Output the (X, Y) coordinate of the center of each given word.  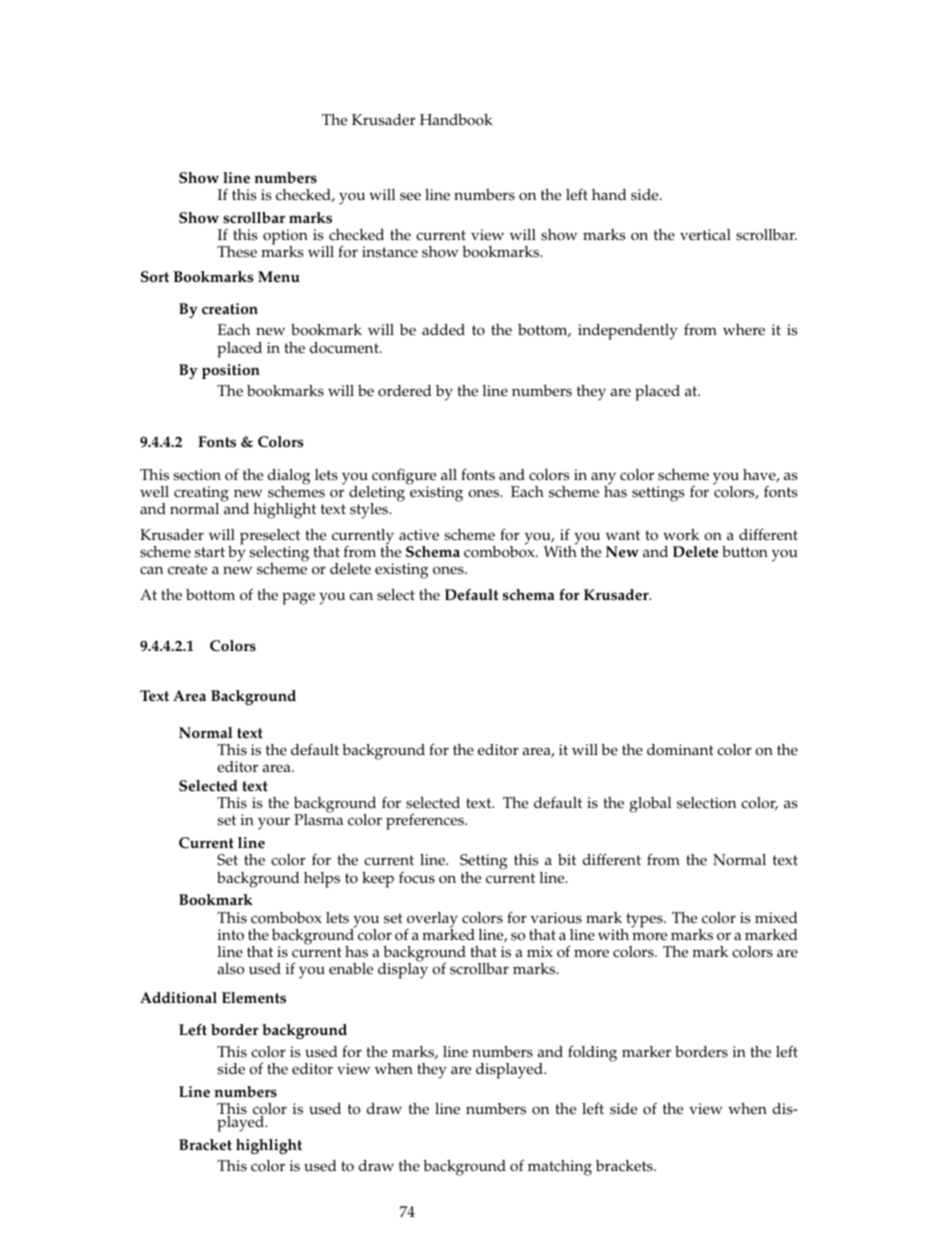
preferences (426, 822)
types (645, 920)
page (298, 598)
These (237, 252)
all (449, 474)
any (603, 479)
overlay (432, 921)
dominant (680, 750)
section (197, 475)
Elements (254, 998)
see (410, 196)
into (231, 935)
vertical (705, 235)
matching (560, 1168)
